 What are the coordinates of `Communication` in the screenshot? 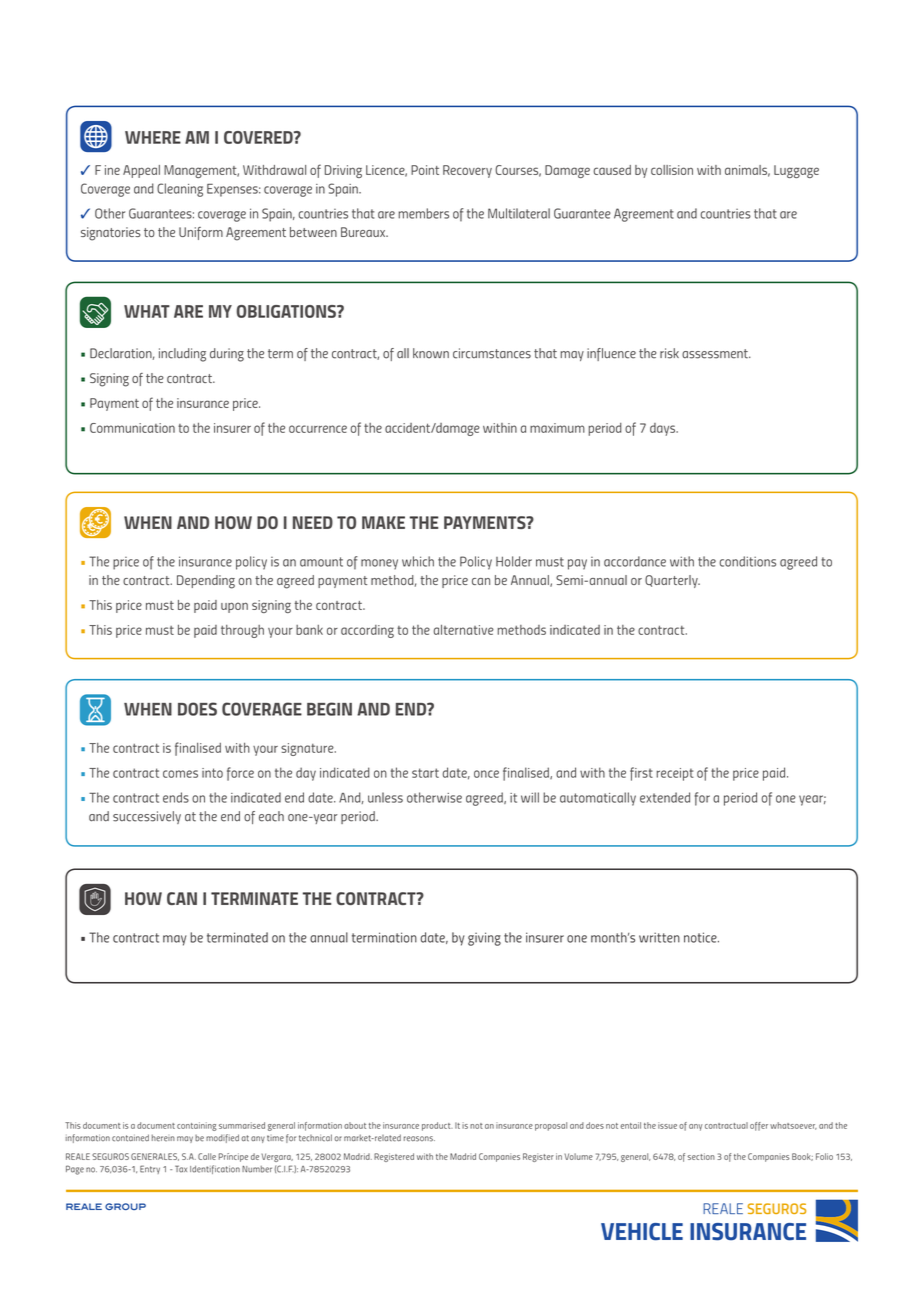 It's located at (132, 428).
